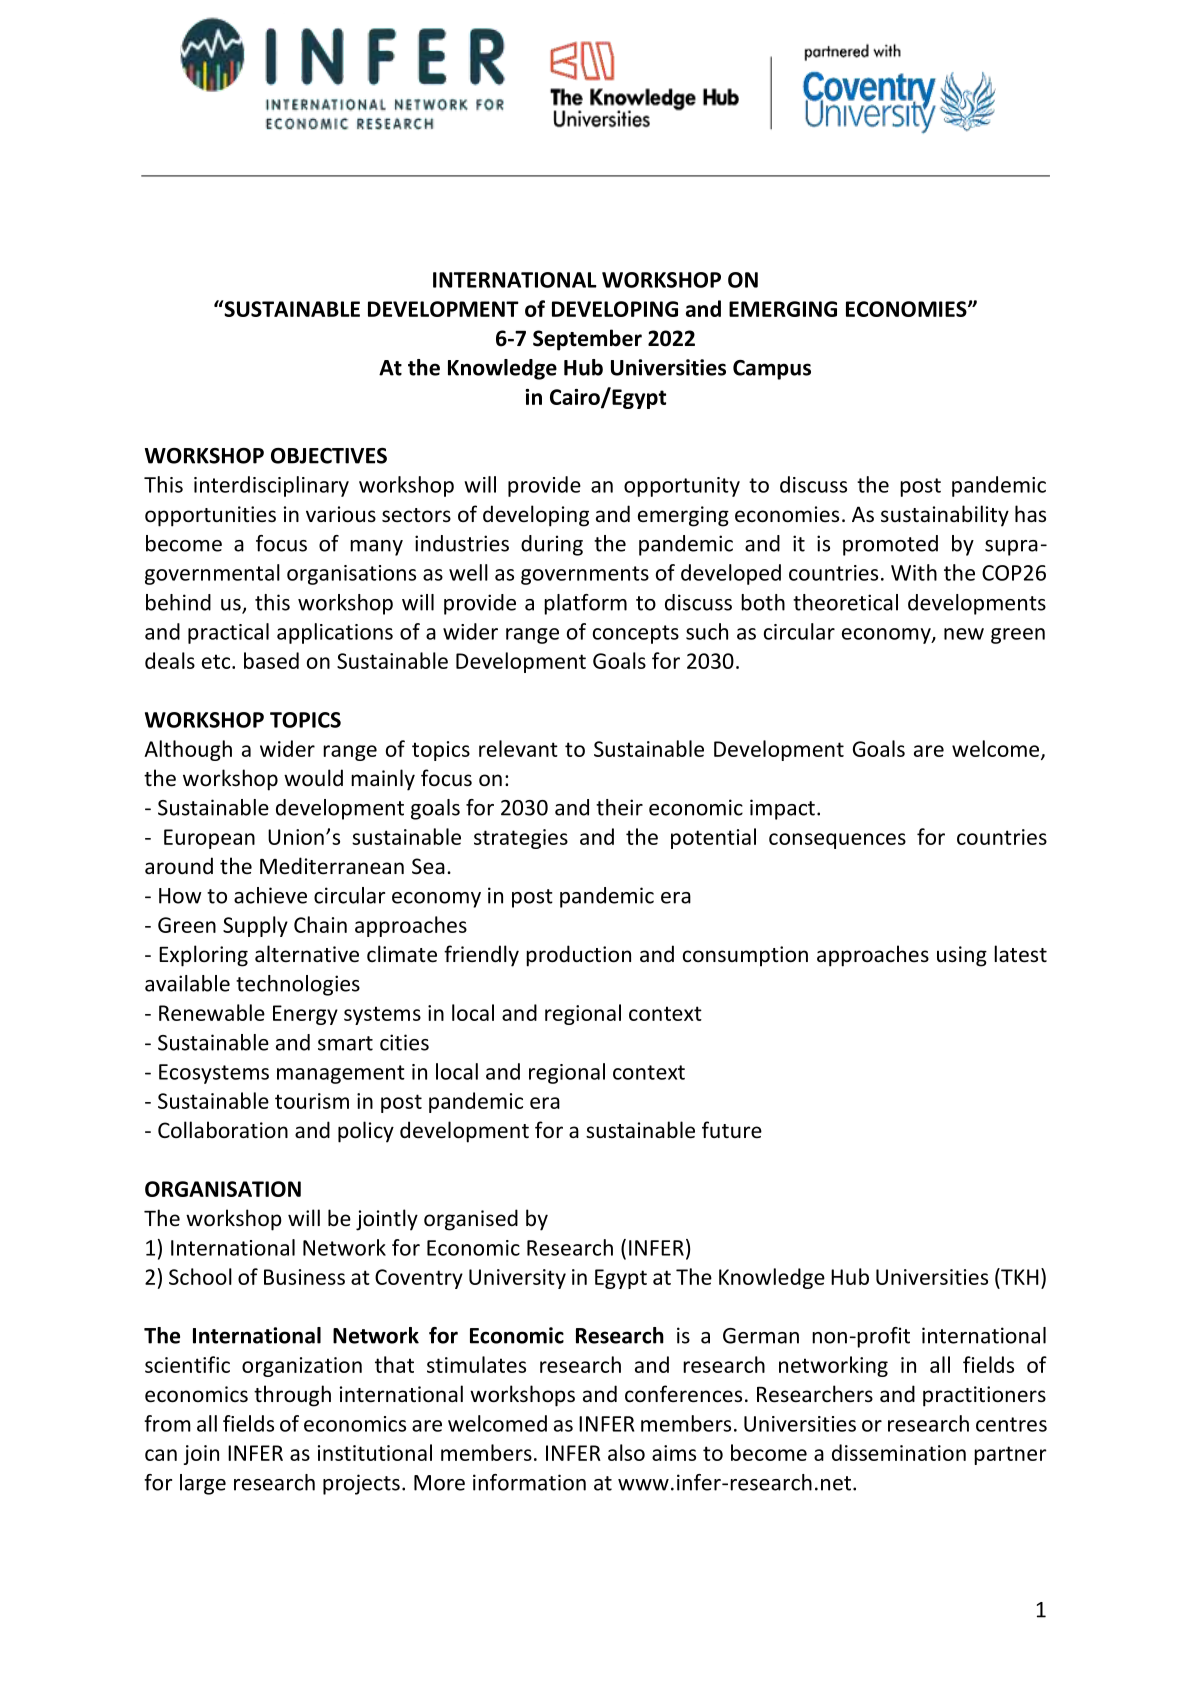 The image size is (1191, 1686). Describe the element at coordinates (578, 956) in the page. I see `production` at that location.
